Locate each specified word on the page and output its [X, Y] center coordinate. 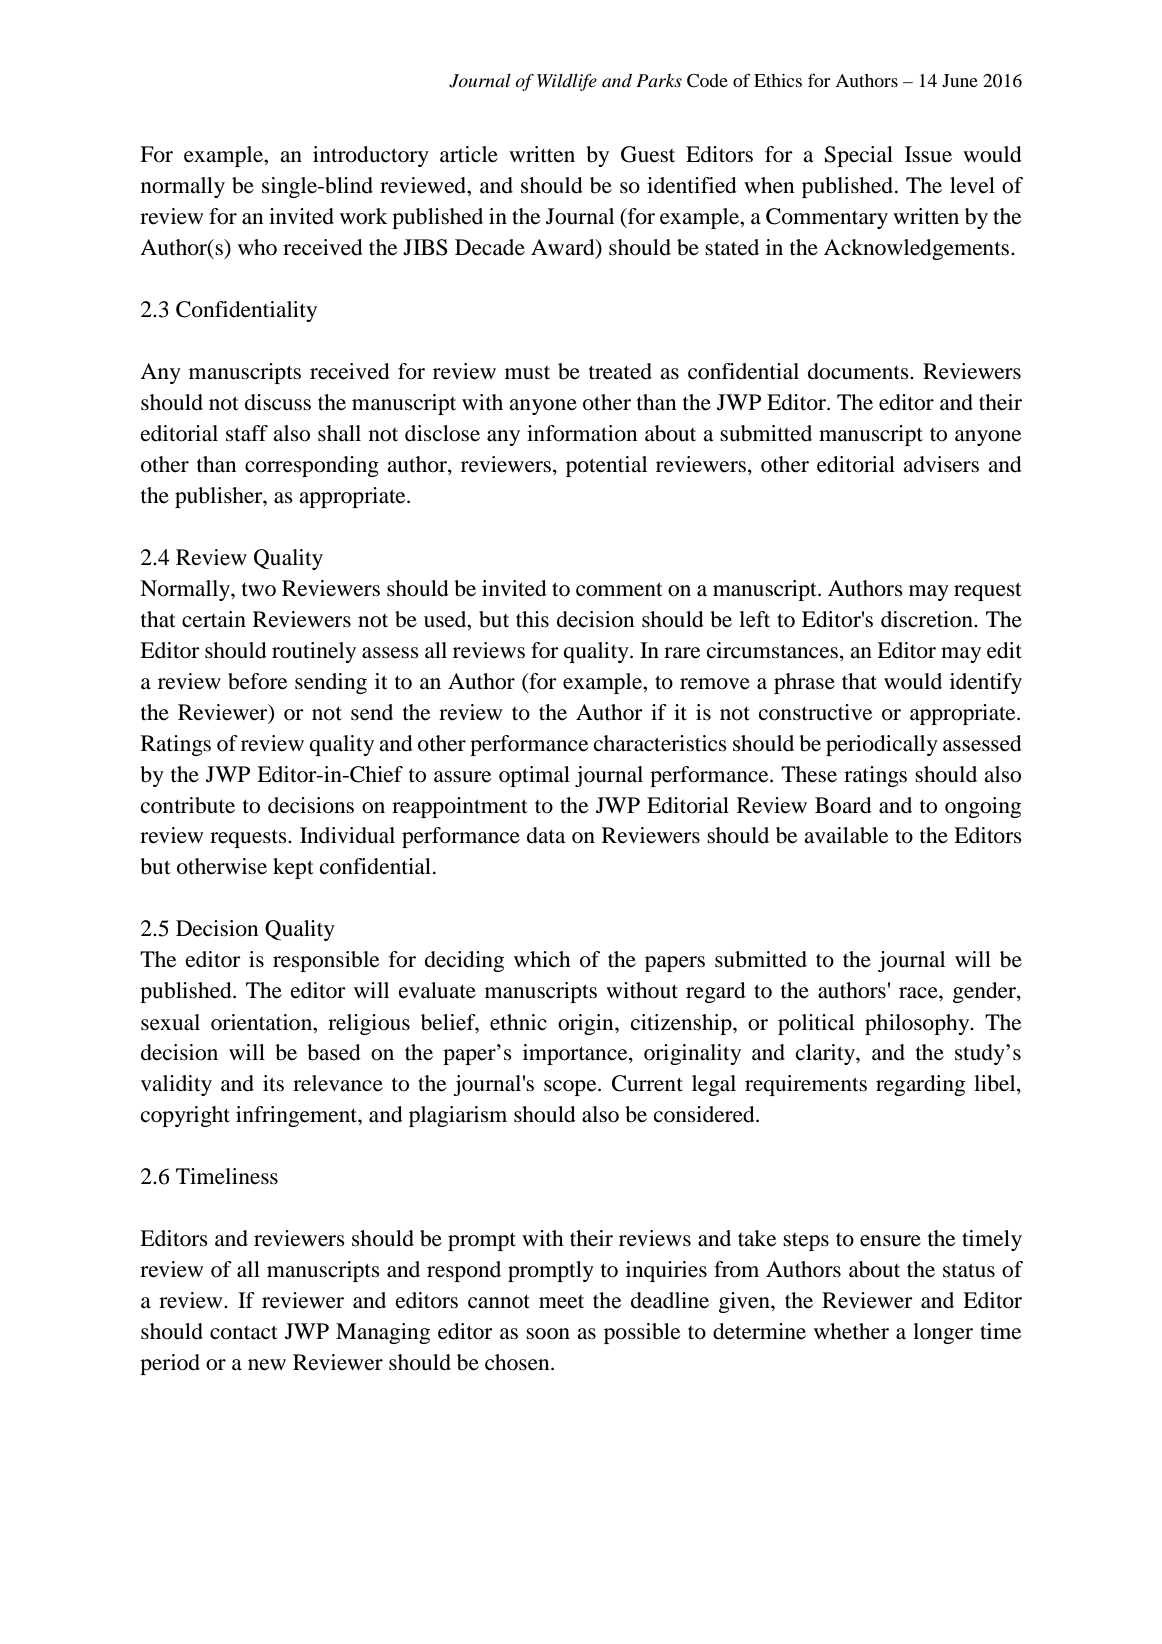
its [273, 1083]
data [546, 835]
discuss [278, 402]
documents [859, 371]
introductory [371, 156]
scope [571, 1088]
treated [620, 371]
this [532, 619]
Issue [928, 154]
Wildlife [567, 82]
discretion [928, 619]
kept [293, 868]
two [259, 590]
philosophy [918, 1024]
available [846, 835]
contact [244, 1333]
